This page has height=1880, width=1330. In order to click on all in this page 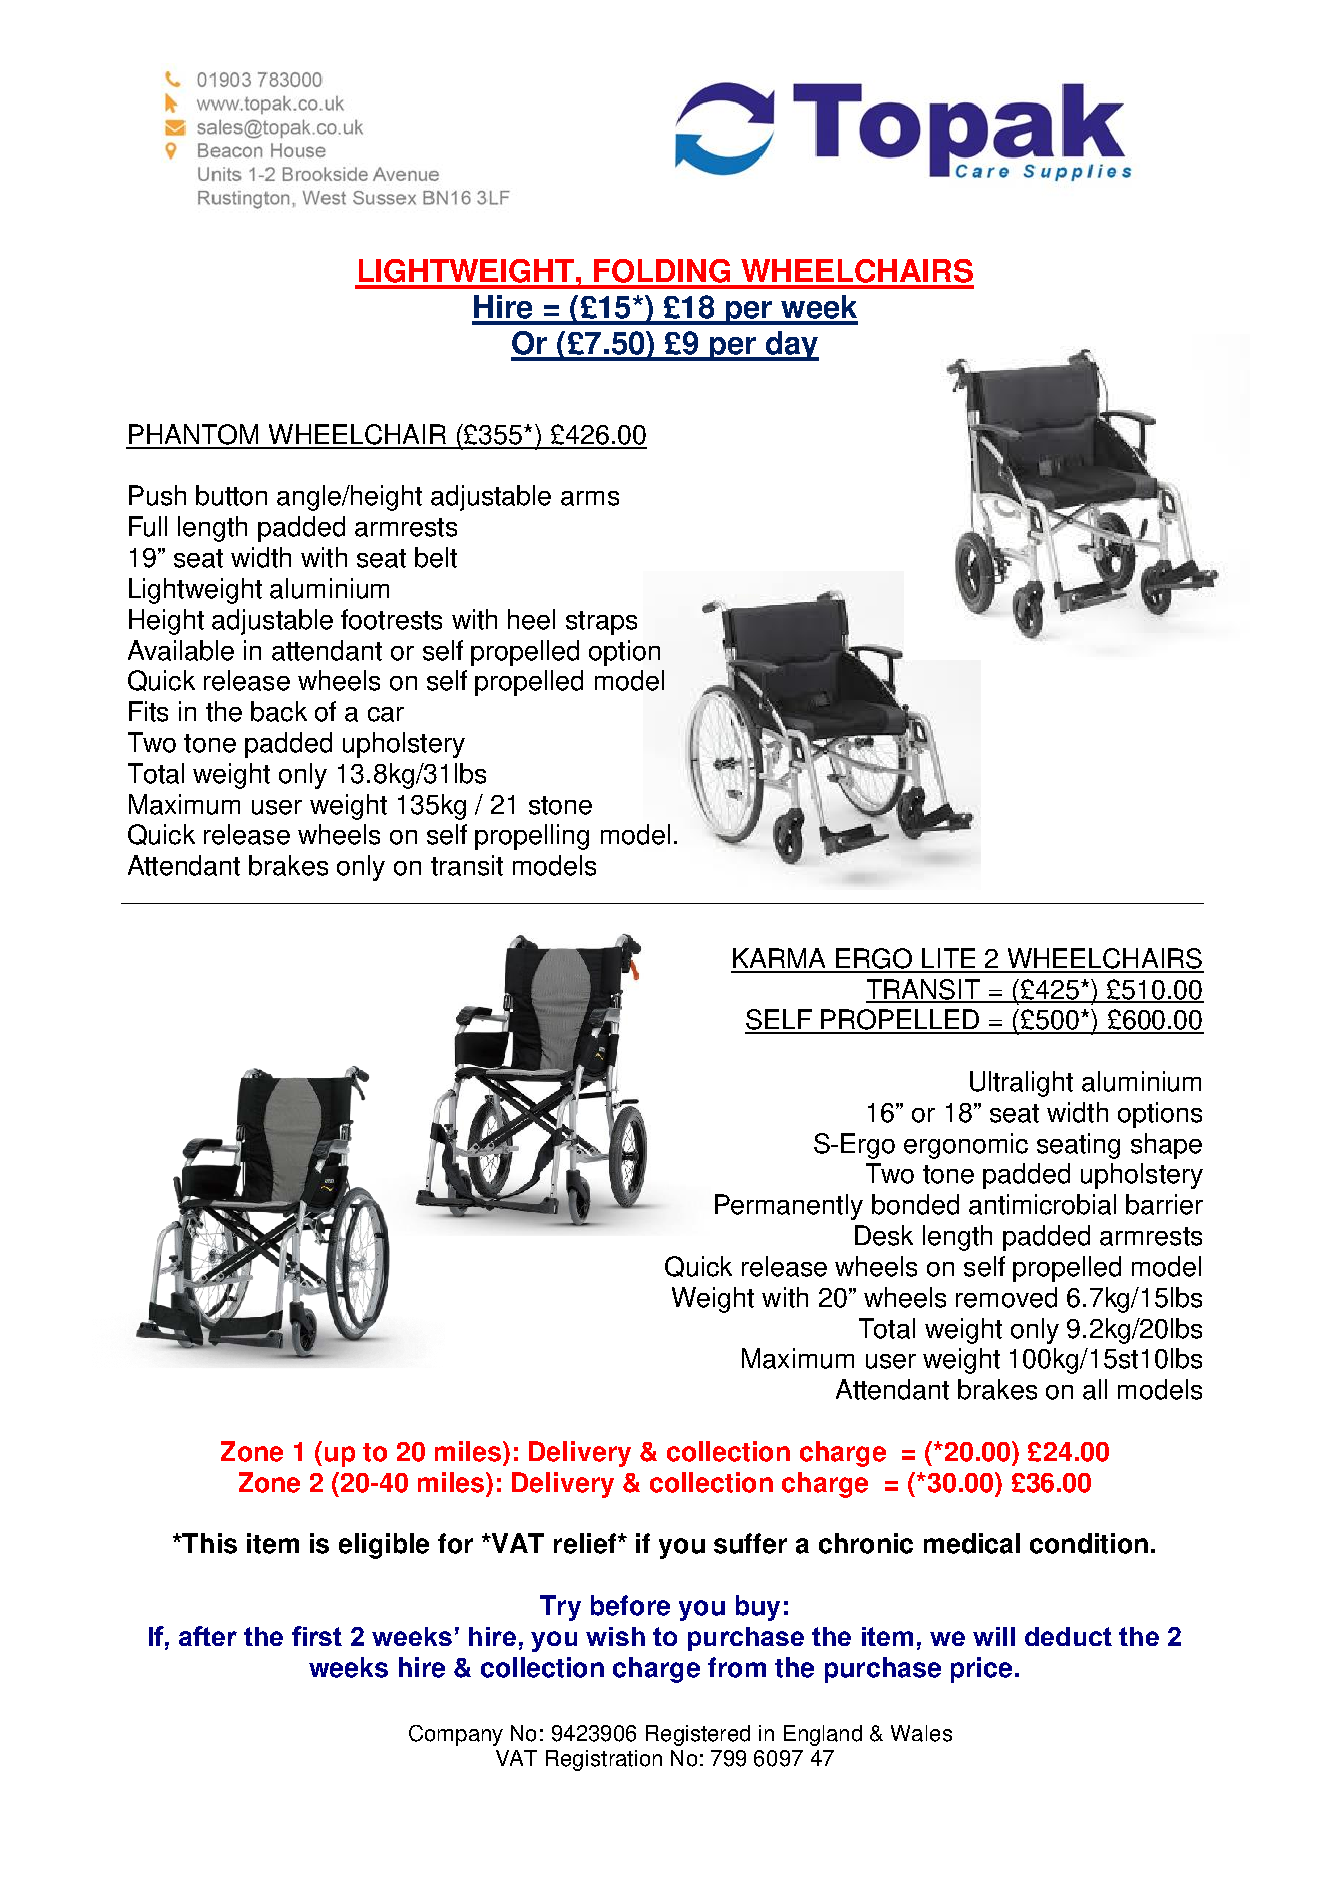, I will do `click(1095, 1389)`.
